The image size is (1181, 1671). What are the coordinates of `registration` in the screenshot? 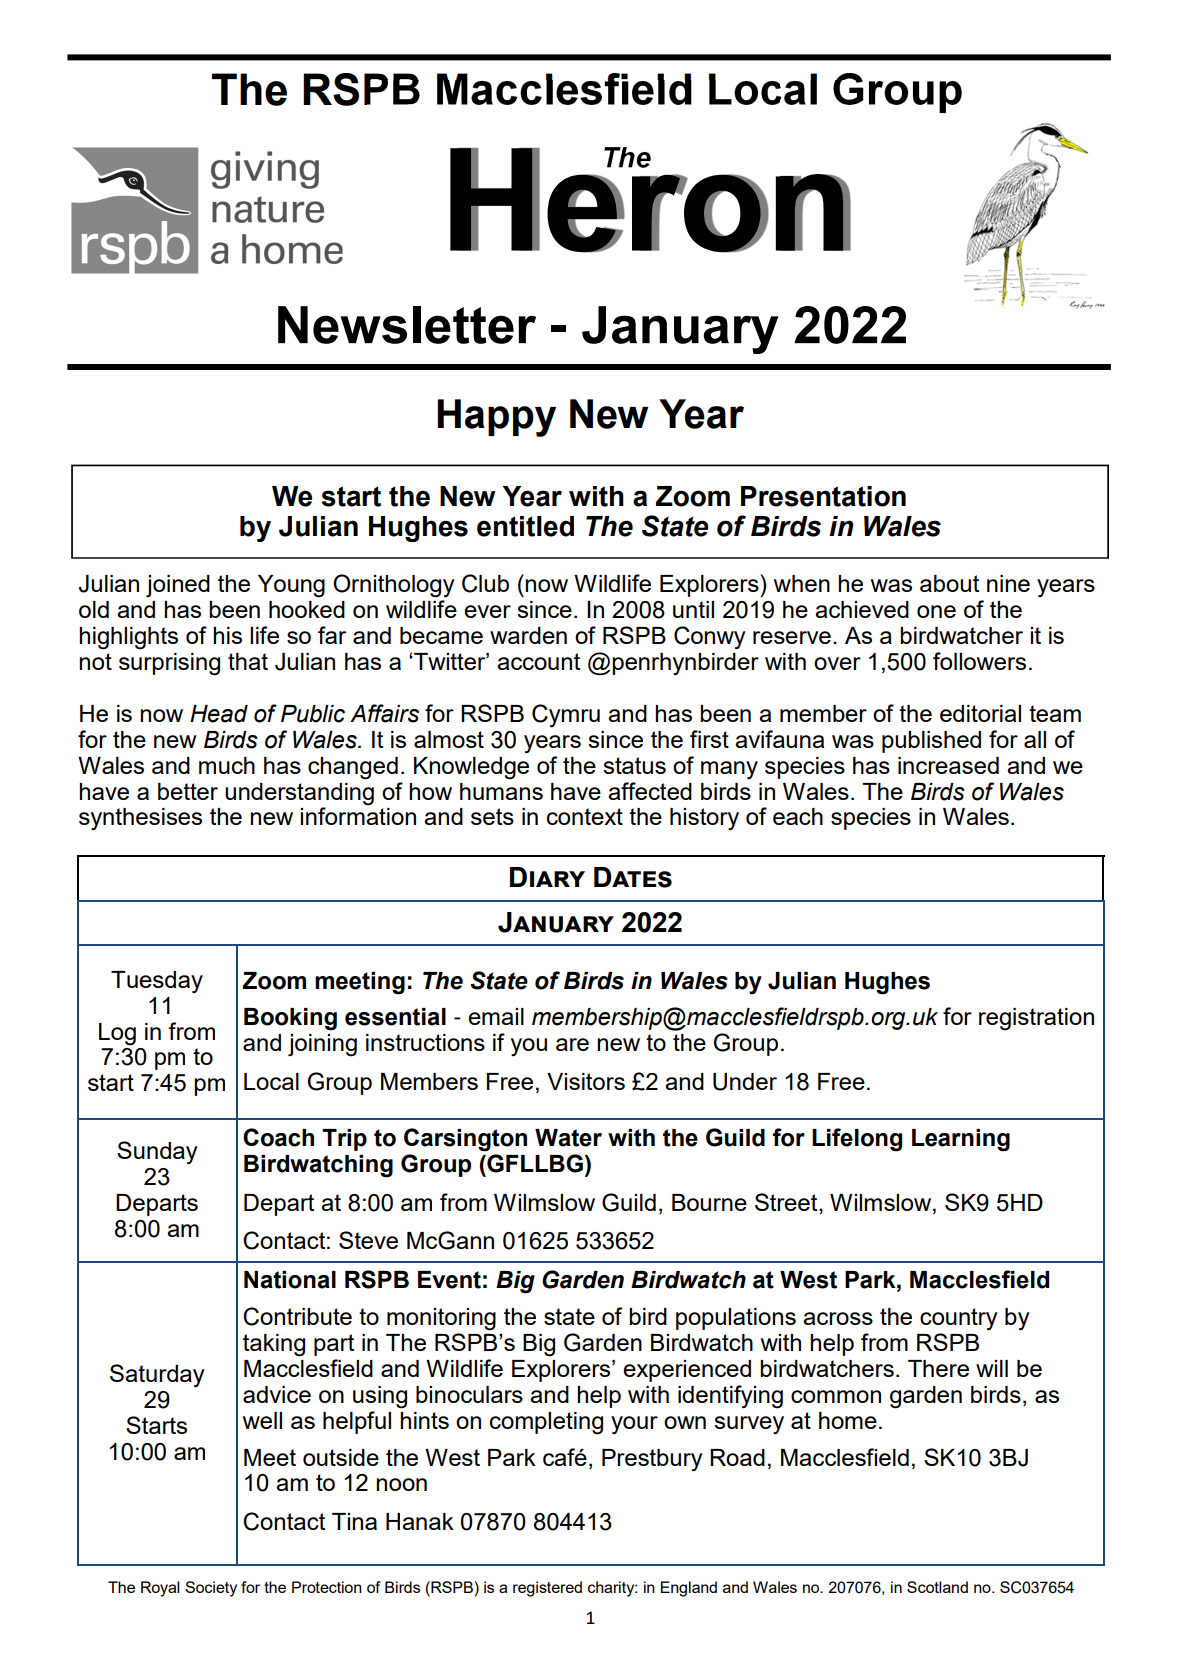 It's located at (1036, 1019).
